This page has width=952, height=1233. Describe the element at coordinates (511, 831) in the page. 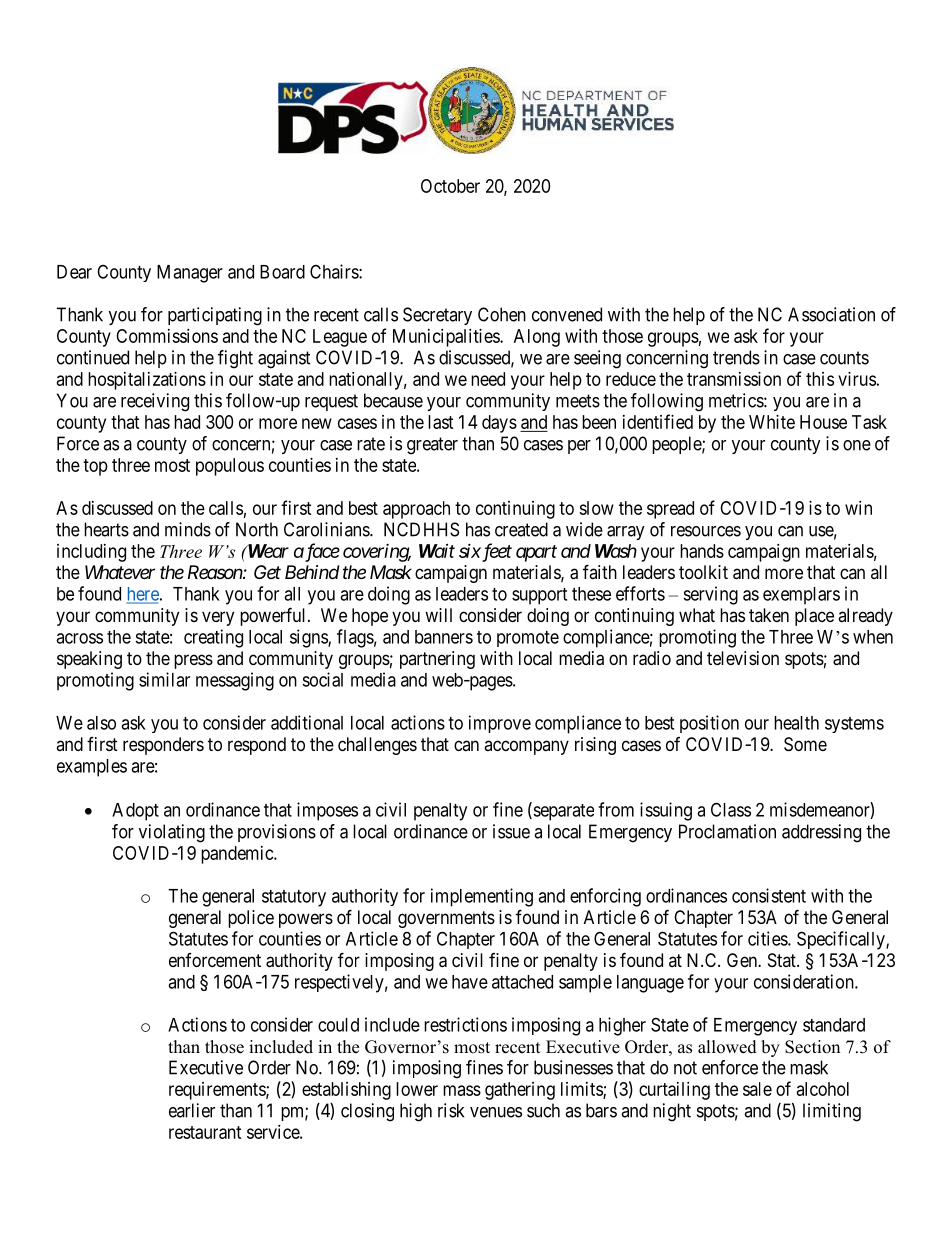

I see `issue` at that location.
